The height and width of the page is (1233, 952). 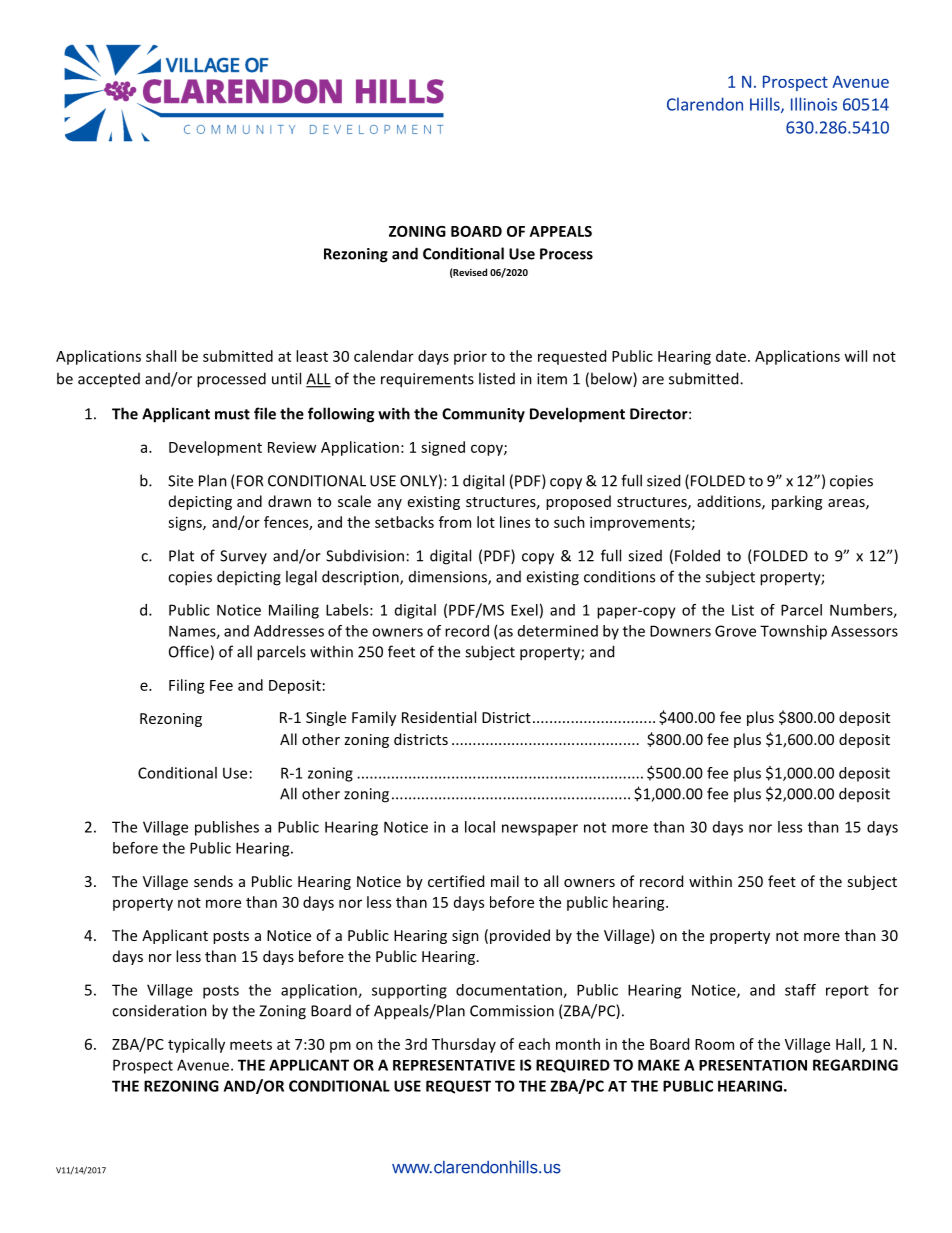 What do you see at coordinates (187, 686) in the page?
I see `Filing` at bounding box center [187, 686].
